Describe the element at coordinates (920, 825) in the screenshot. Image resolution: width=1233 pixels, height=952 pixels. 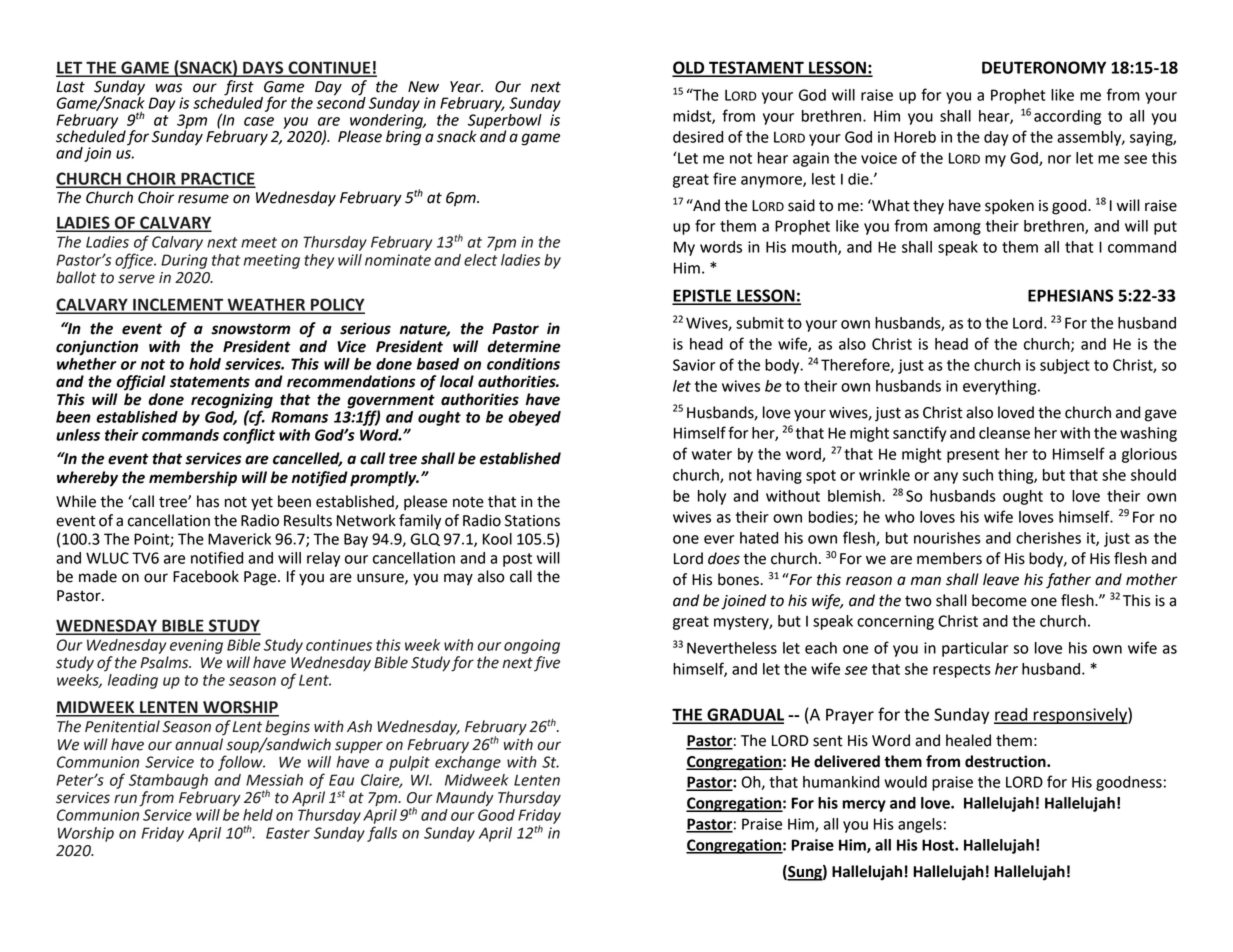
I see `angels` at that location.
